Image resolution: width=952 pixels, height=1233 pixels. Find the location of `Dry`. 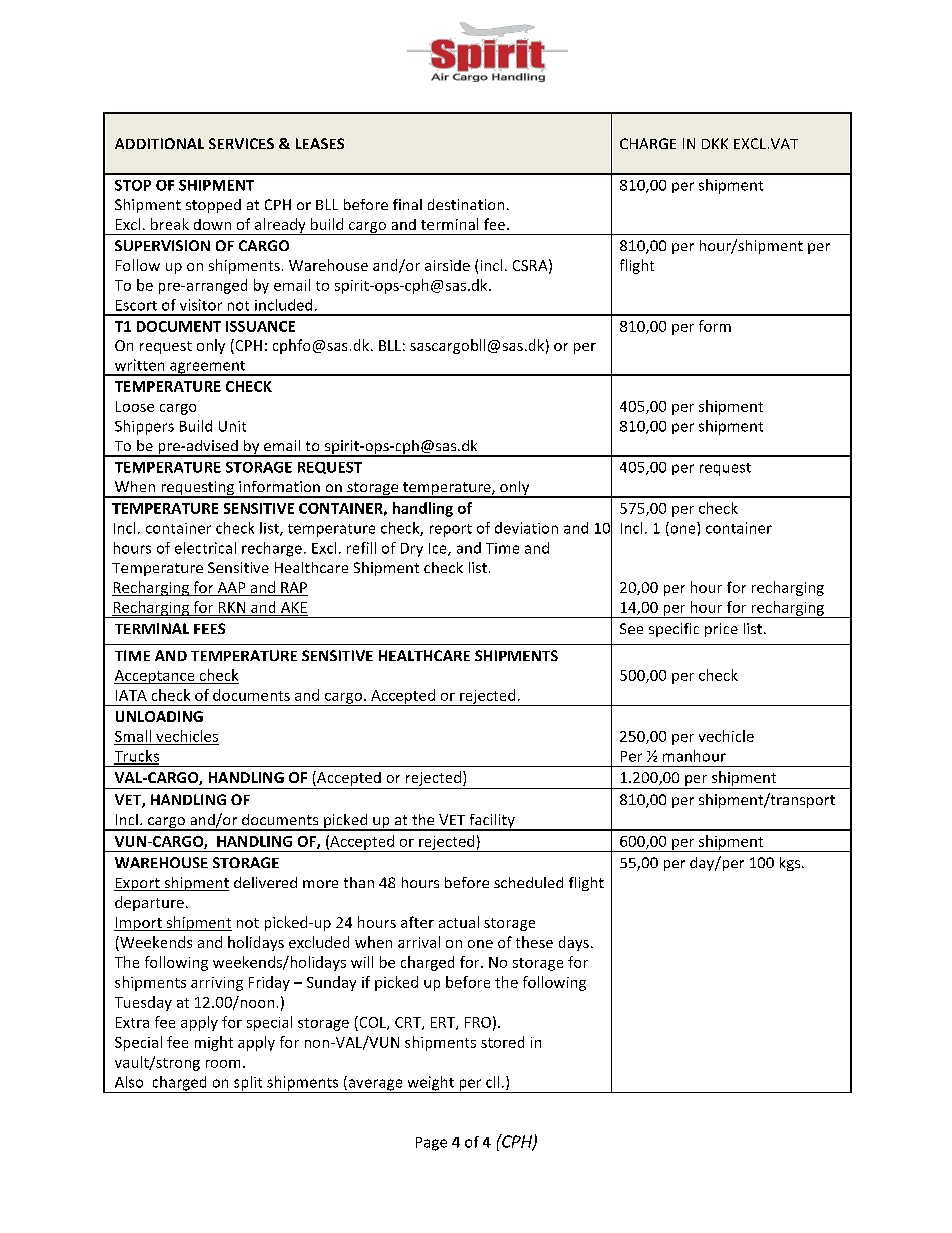

Dry is located at coordinates (412, 550).
